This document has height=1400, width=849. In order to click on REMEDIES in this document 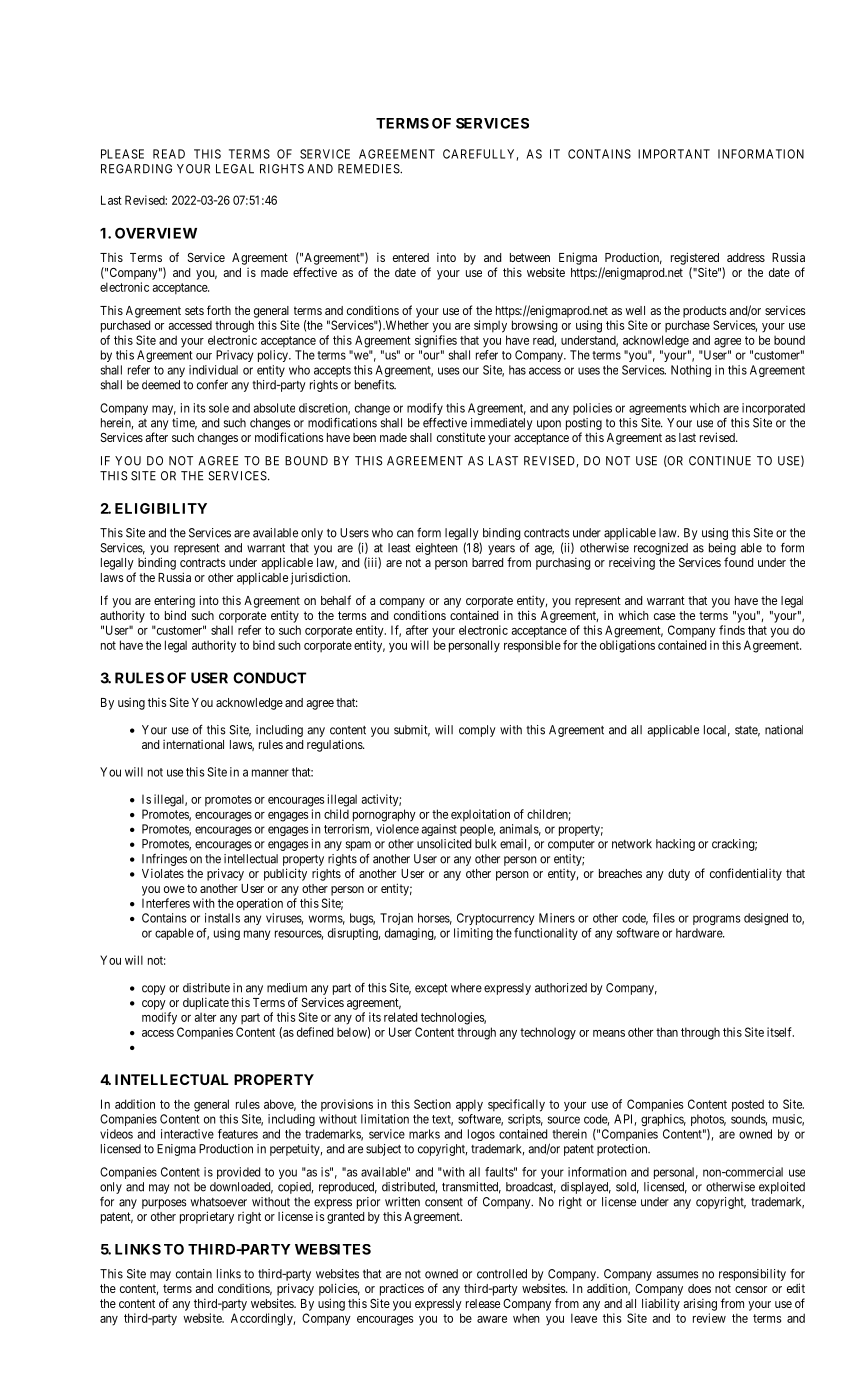, I will do `click(369, 169)`.
